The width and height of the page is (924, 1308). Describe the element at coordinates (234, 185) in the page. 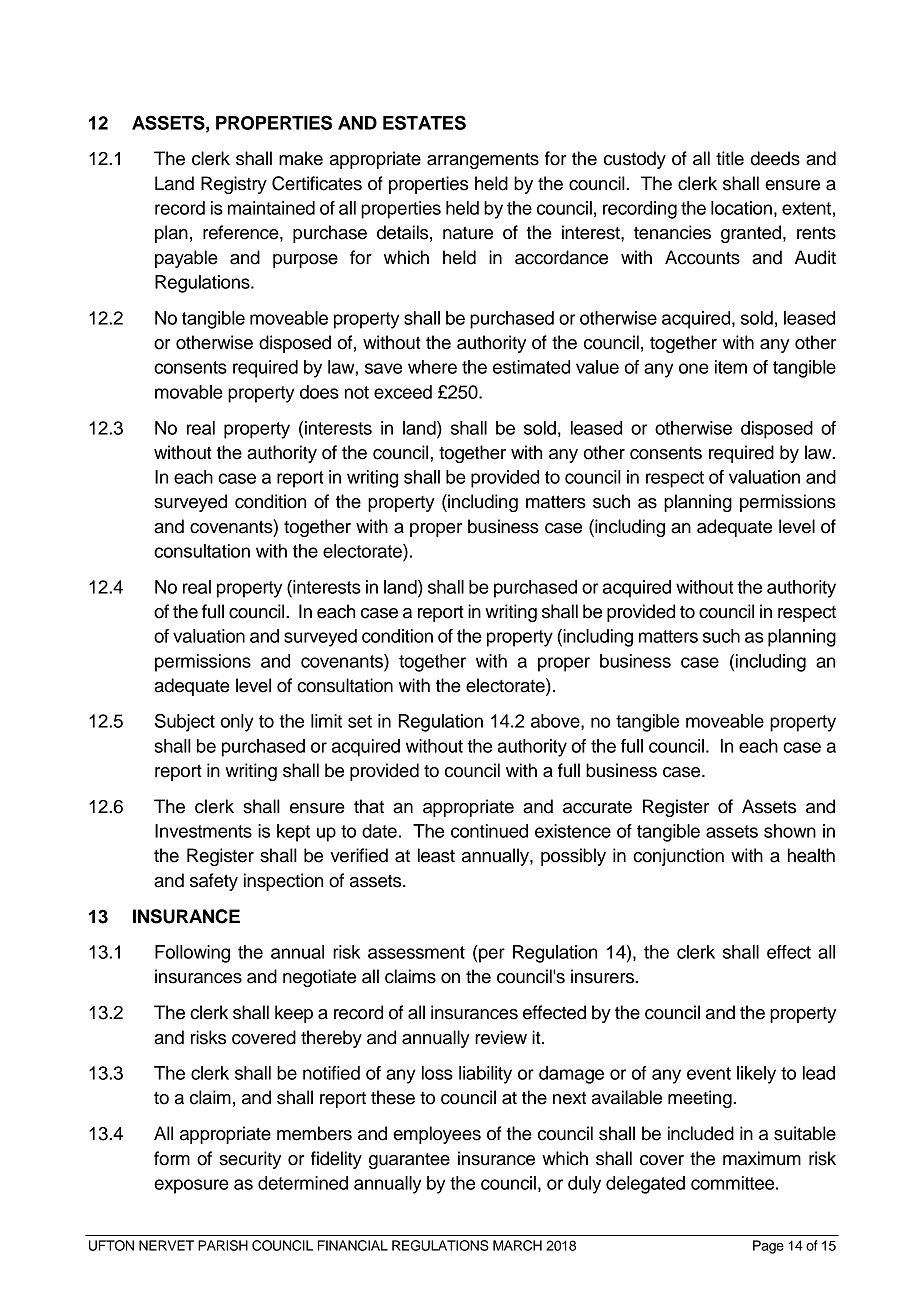

I see `Registry` at that location.
